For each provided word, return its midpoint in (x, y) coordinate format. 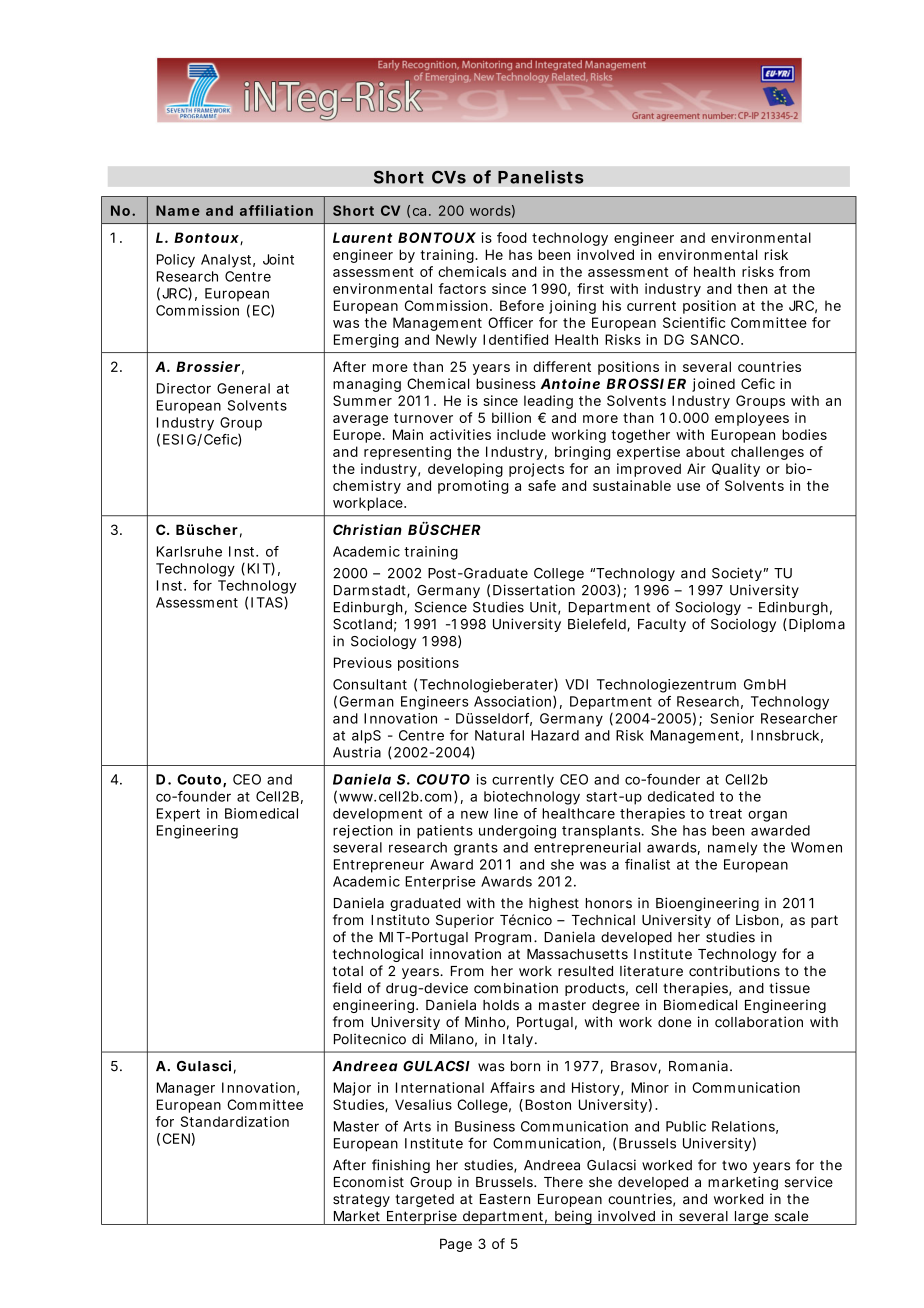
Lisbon (757, 920)
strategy (361, 1200)
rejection (363, 832)
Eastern (505, 1199)
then (752, 288)
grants (476, 849)
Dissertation (534, 590)
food (512, 237)
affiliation (276, 210)
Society (738, 574)
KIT (260, 569)
